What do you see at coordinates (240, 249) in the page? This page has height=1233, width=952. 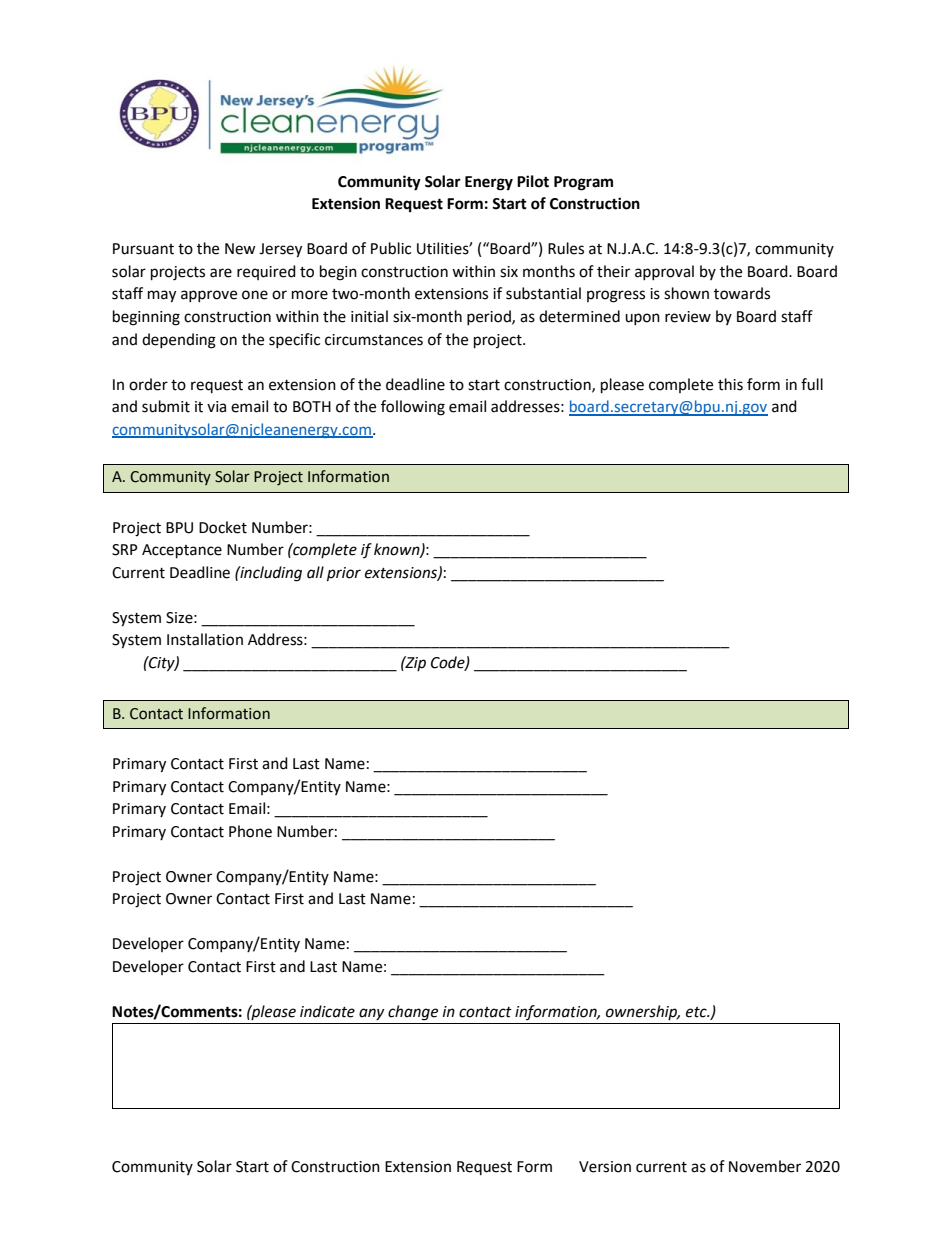 I see `New` at bounding box center [240, 249].
